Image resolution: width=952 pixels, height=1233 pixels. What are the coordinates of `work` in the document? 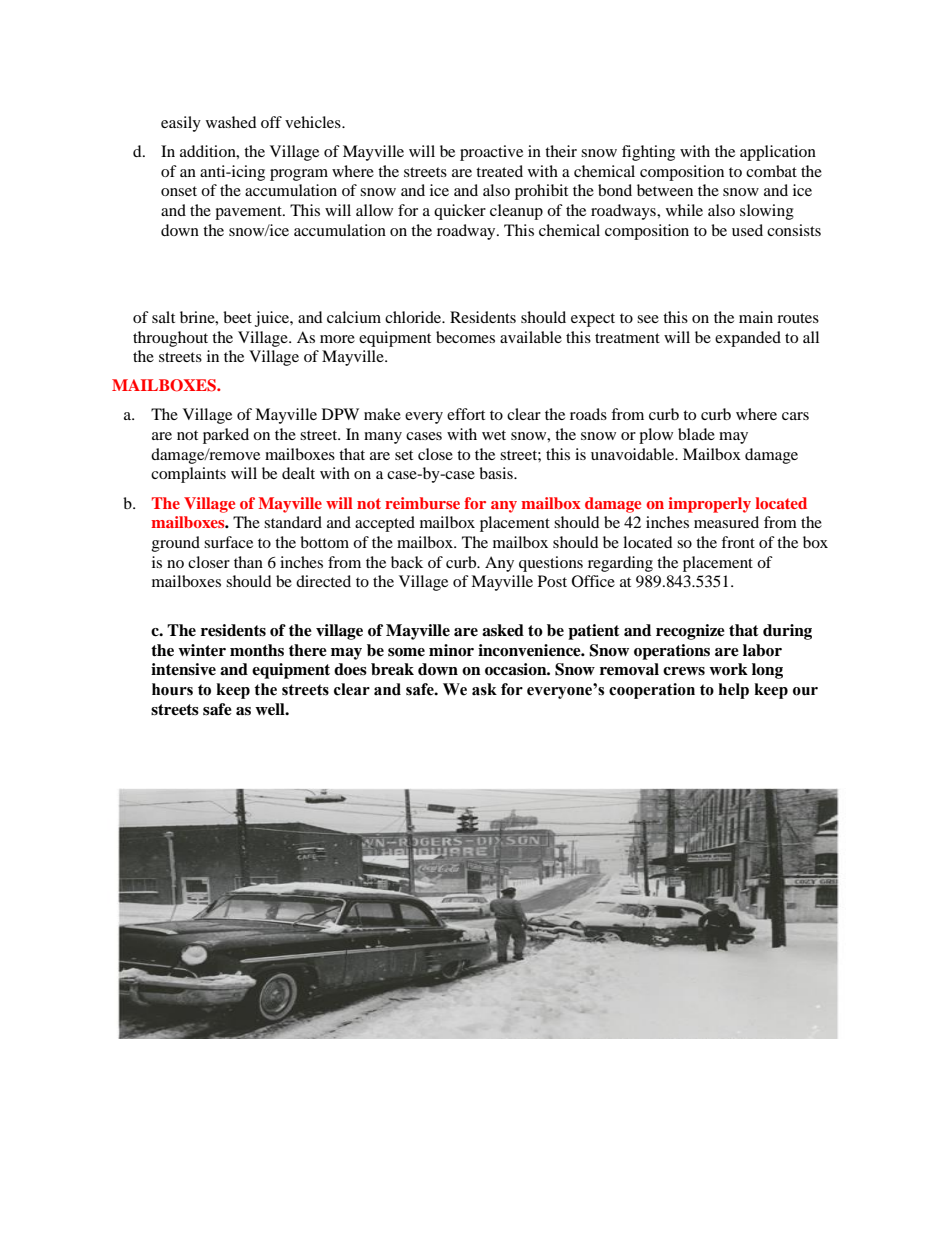 It's located at (728, 669).
